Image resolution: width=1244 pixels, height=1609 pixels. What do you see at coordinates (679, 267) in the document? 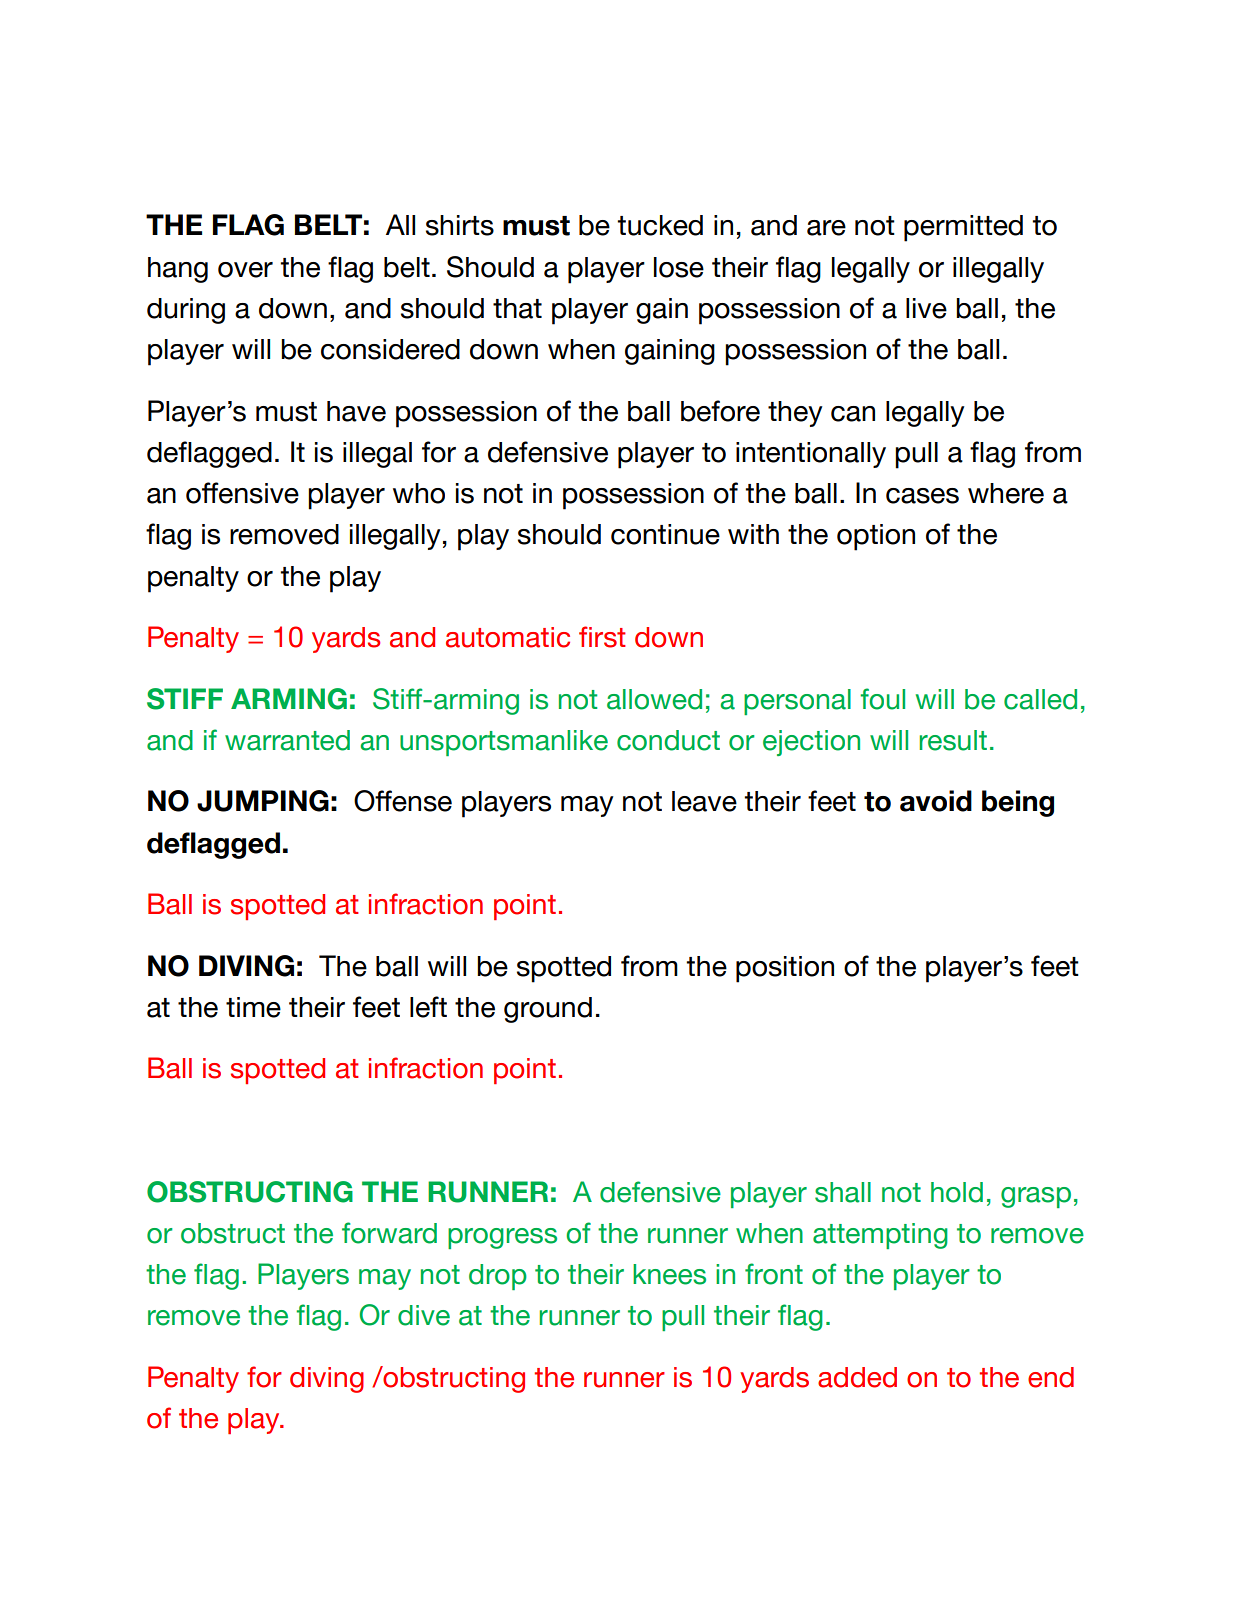
I see `lose` at bounding box center [679, 267].
